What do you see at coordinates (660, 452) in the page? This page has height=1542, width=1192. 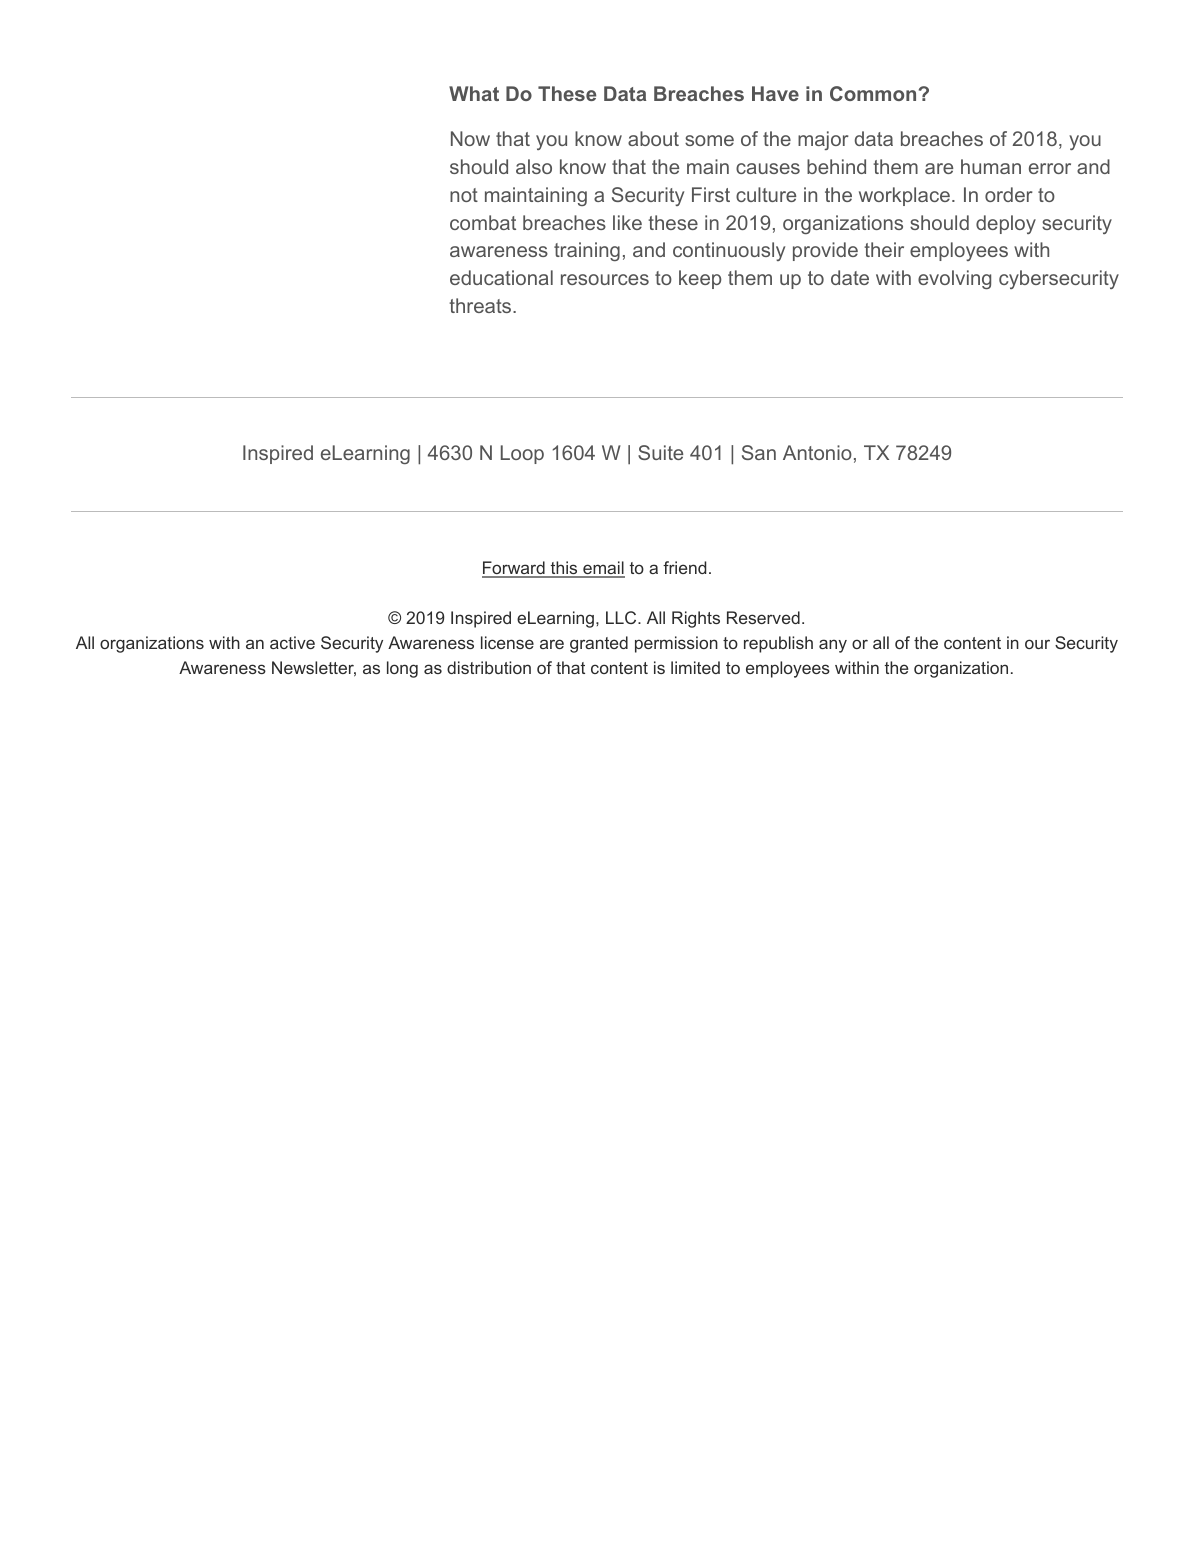 I see `Suite` at bounding box center [660, 452].
